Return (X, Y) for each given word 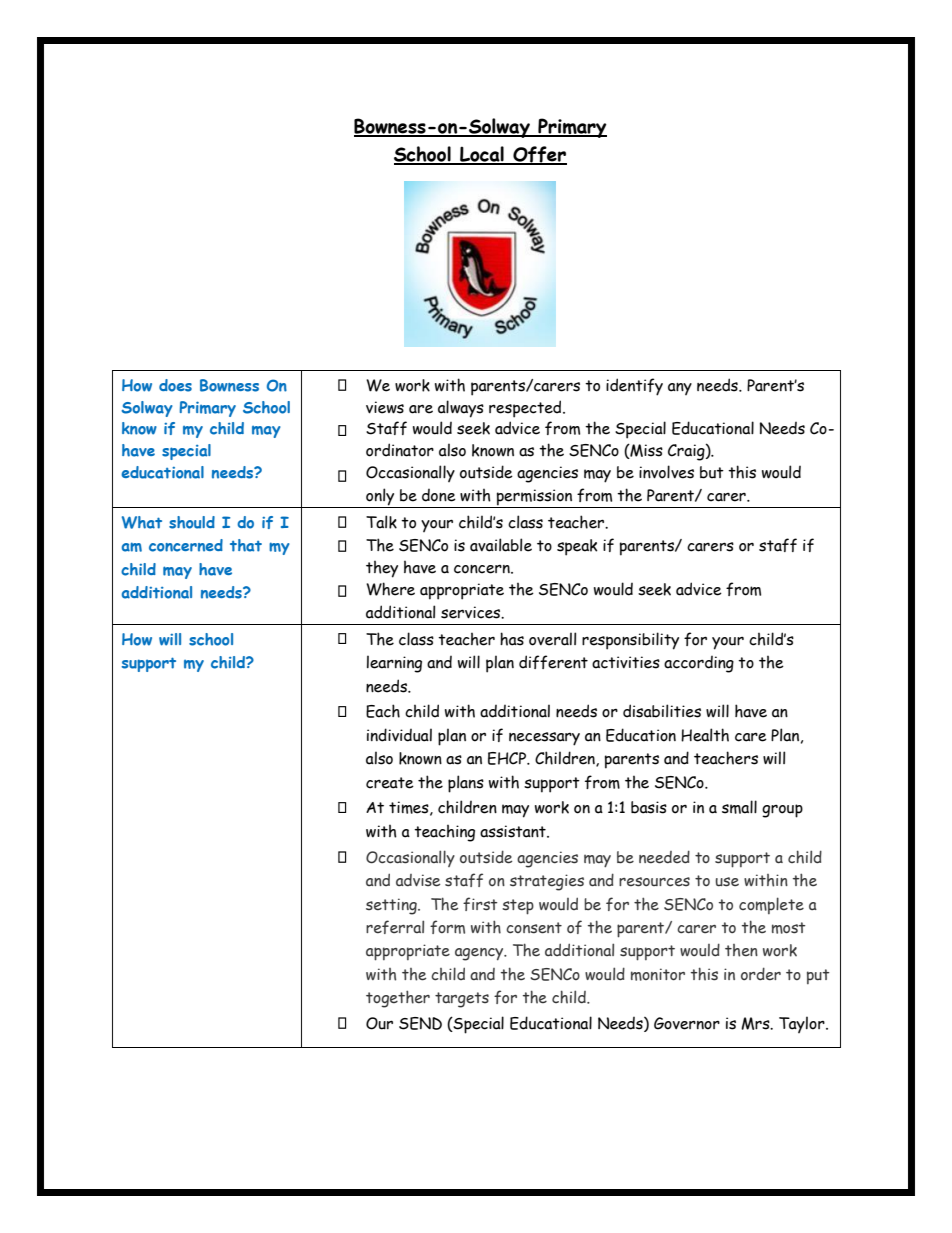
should (192, 522)
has (512, 639)
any (680, 389)
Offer (539, 155)
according (699, 664)
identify (634, 387)
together (398, 999)
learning (394, 664)
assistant (514, 831)
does (175, 385)
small (739, 807)
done (439, 495)
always (461, 409)
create (390, 783)
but (712, 472)
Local (482, 155)
